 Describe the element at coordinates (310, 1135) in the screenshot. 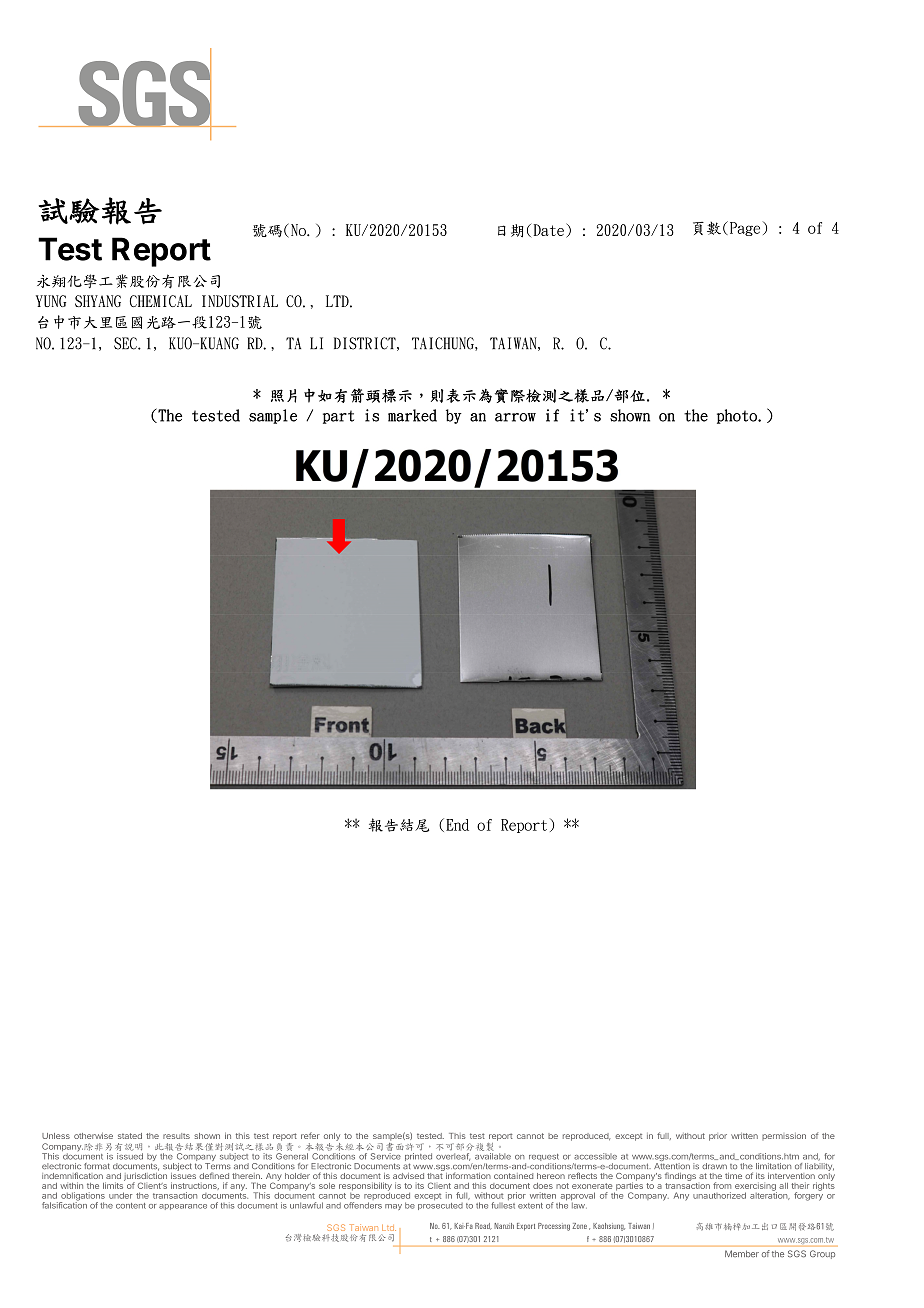

I see `refer` at that location.
